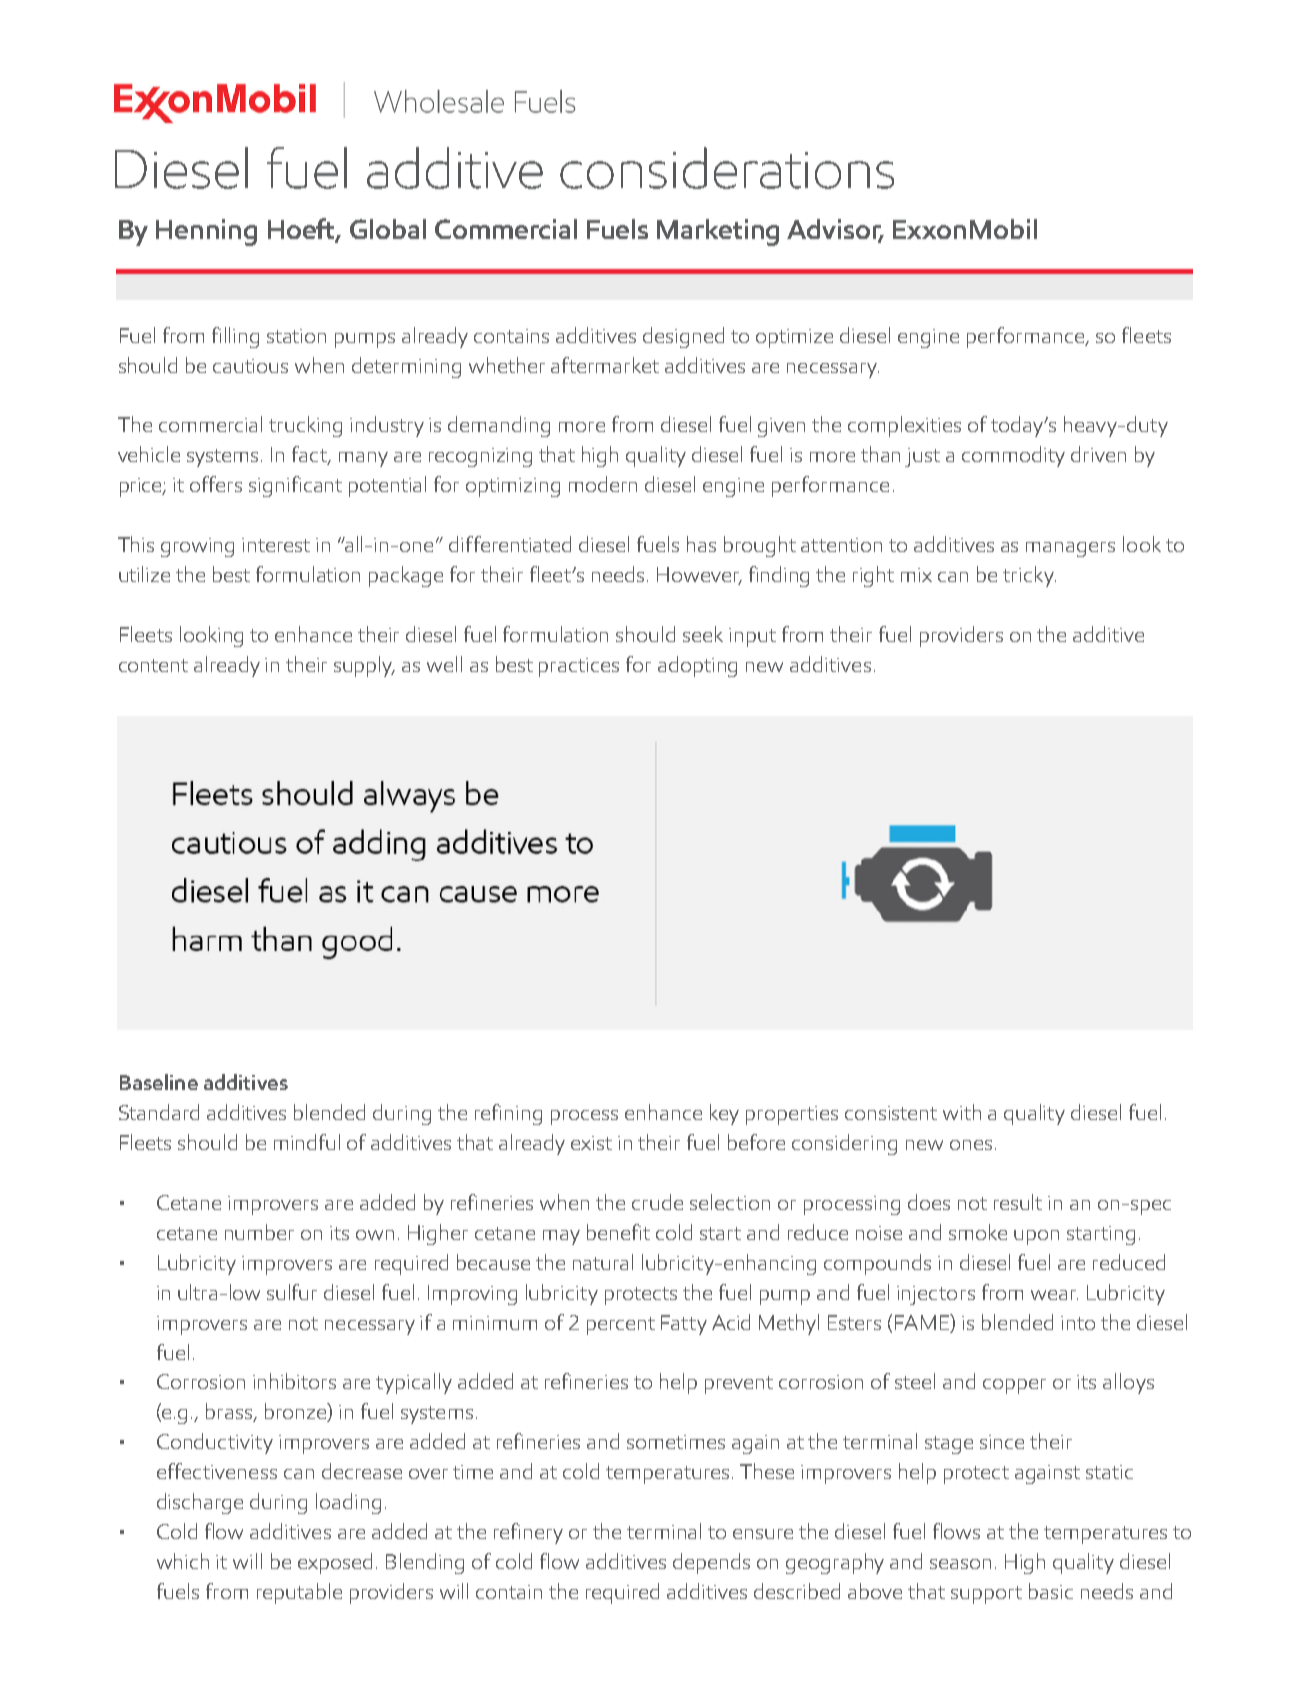  I want to click on Henning, so click(206, 232).
